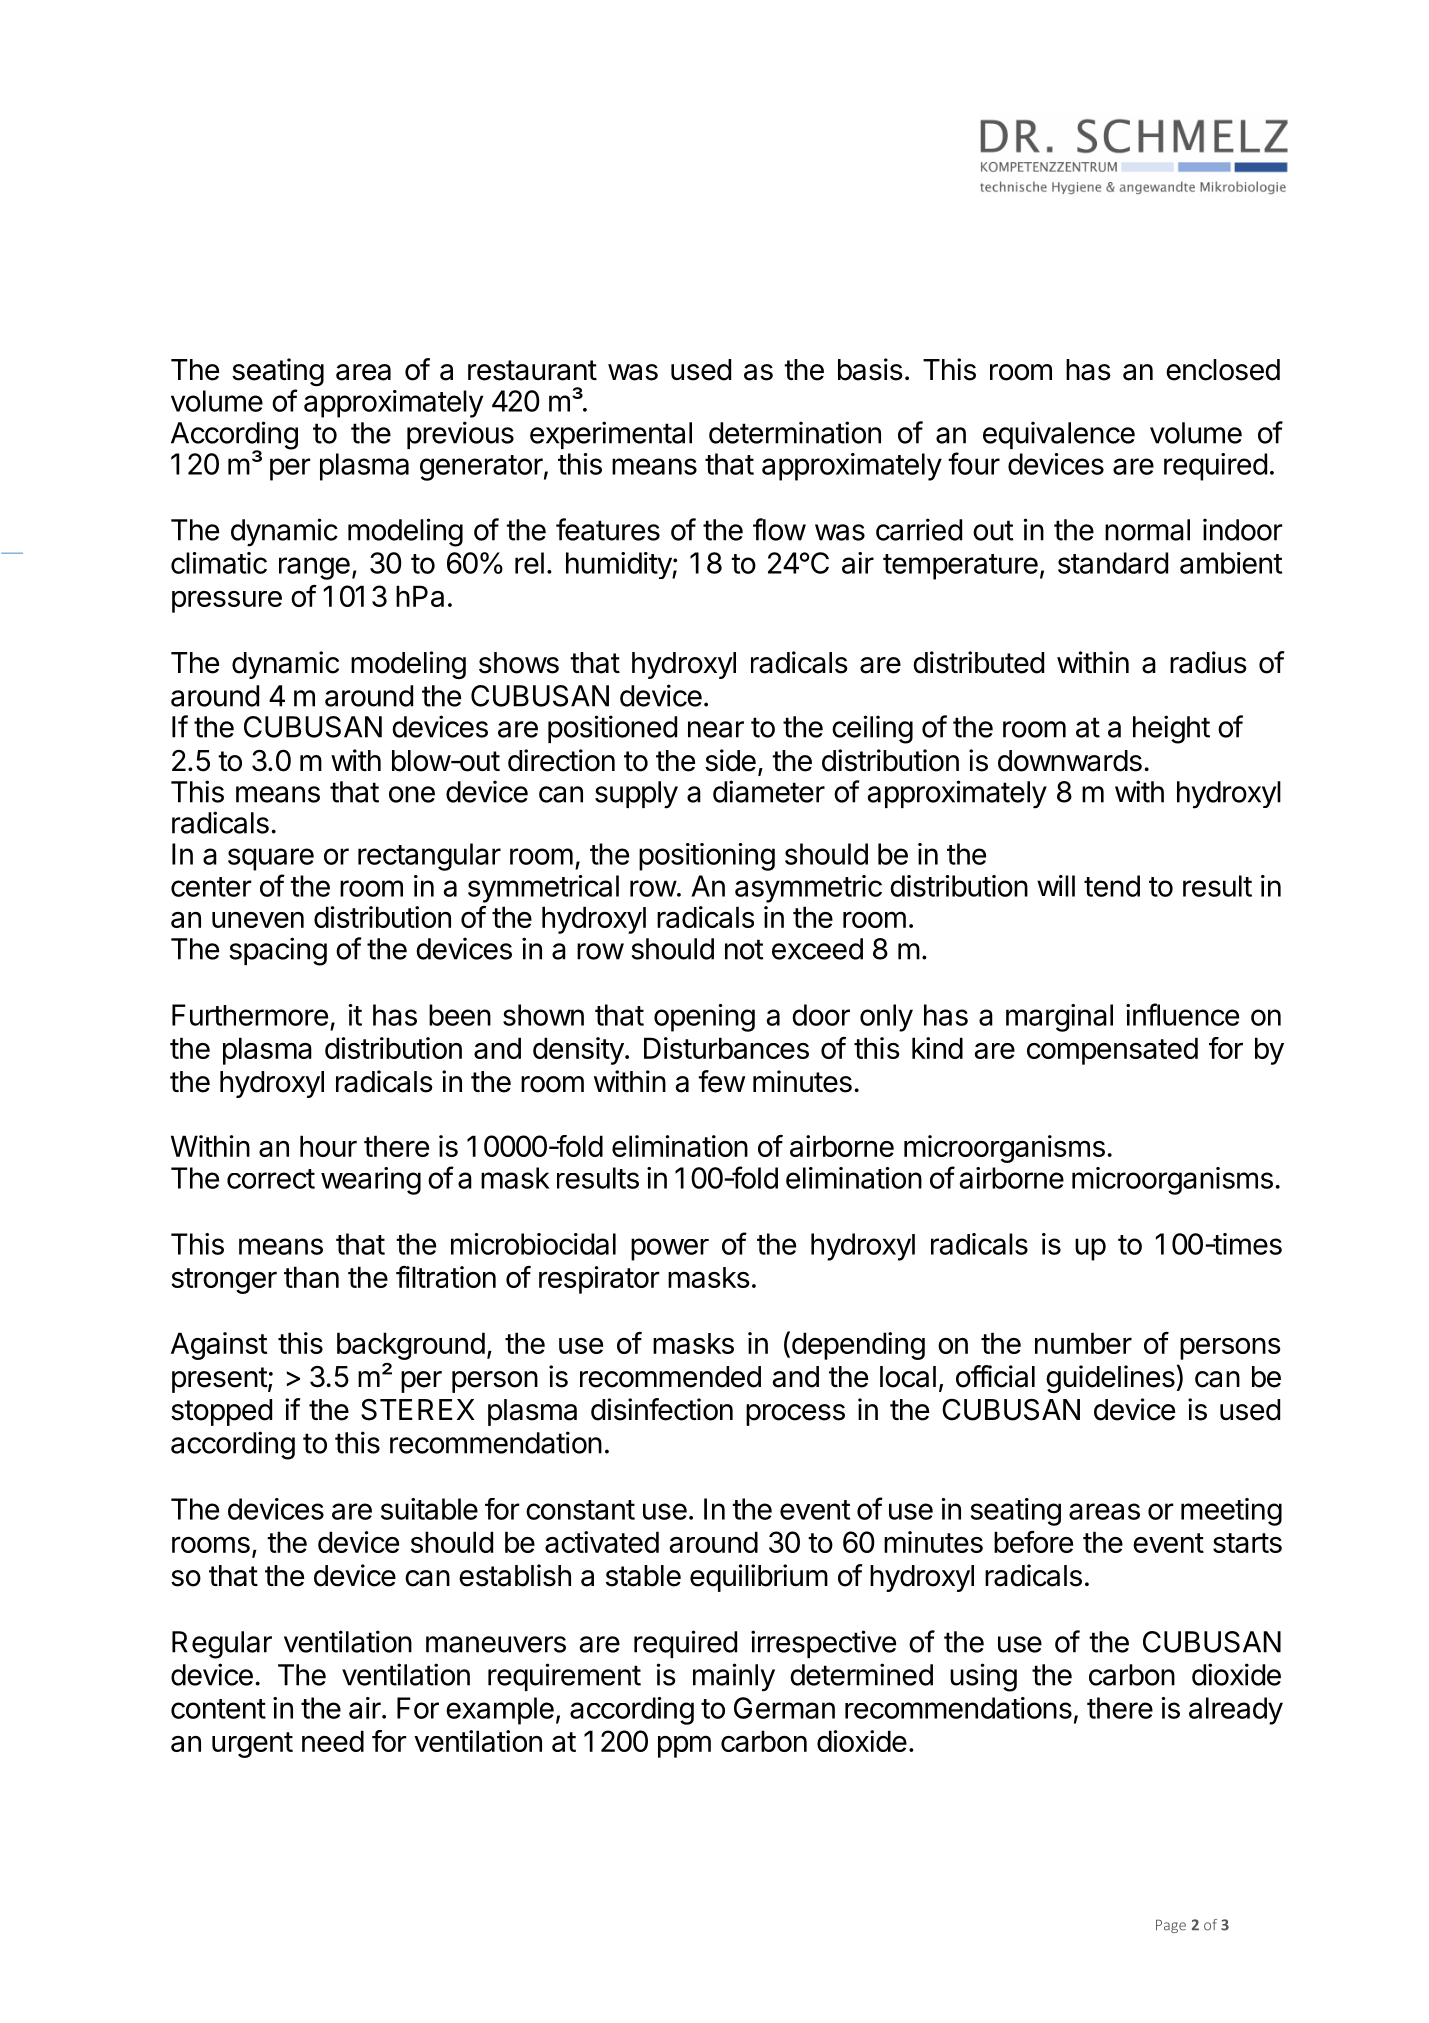 The width and height of the screenshot is (1429, 2023). I want to click on previous, so click(460, 435).
